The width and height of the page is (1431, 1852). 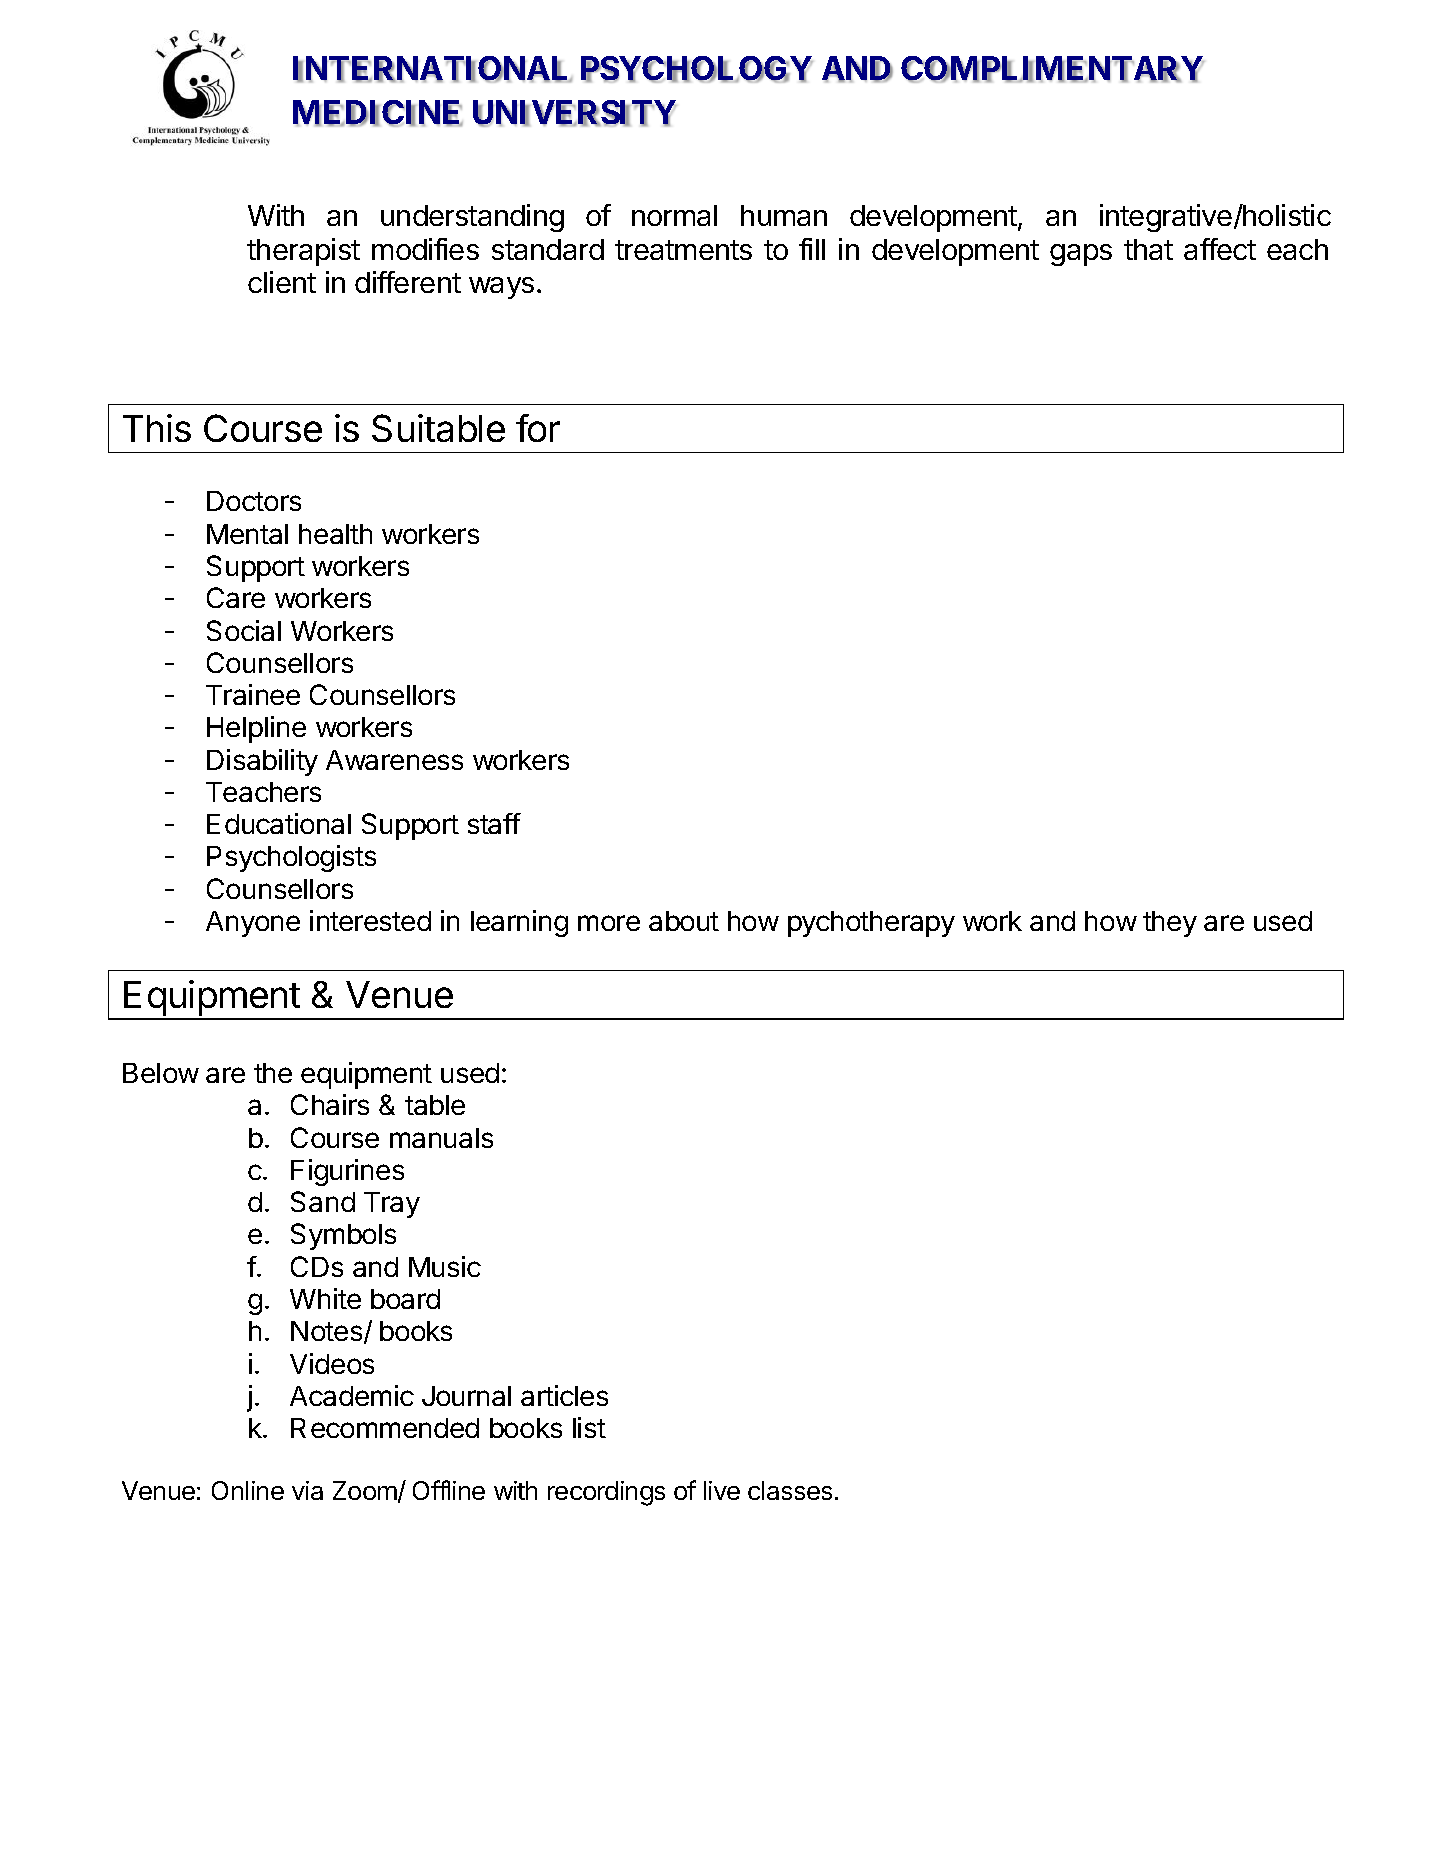 I want to click on for, so click(x=538, y=428).
